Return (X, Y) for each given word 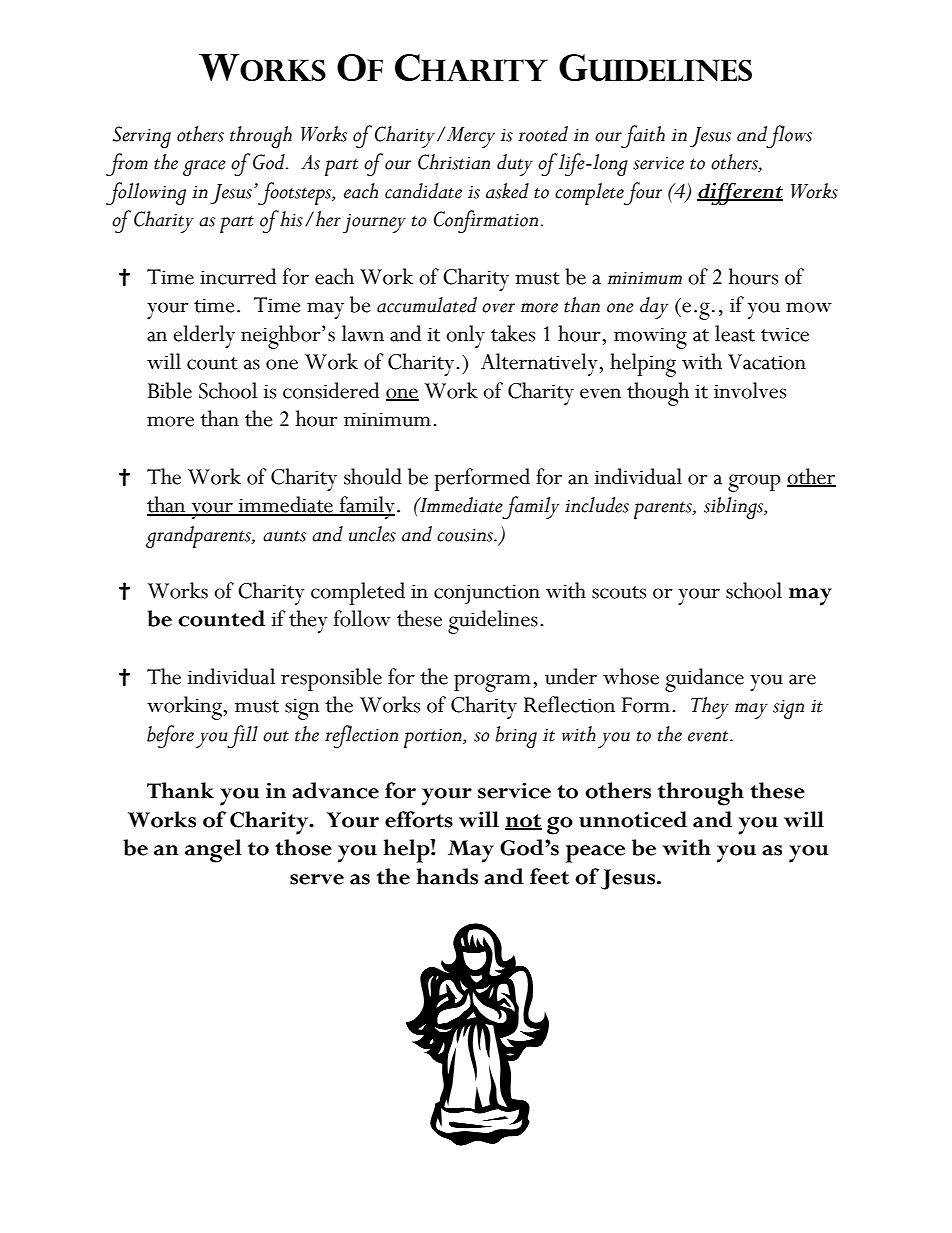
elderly (204, 336)
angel (213, 851)
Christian (454, 162)
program (492, 683)
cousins (466, 535)
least (735, 333)
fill (242, 736)
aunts (284, 536)
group (754, 483)
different (740, 194)
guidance (704, 680)
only (465, 336)
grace (204, 168)
